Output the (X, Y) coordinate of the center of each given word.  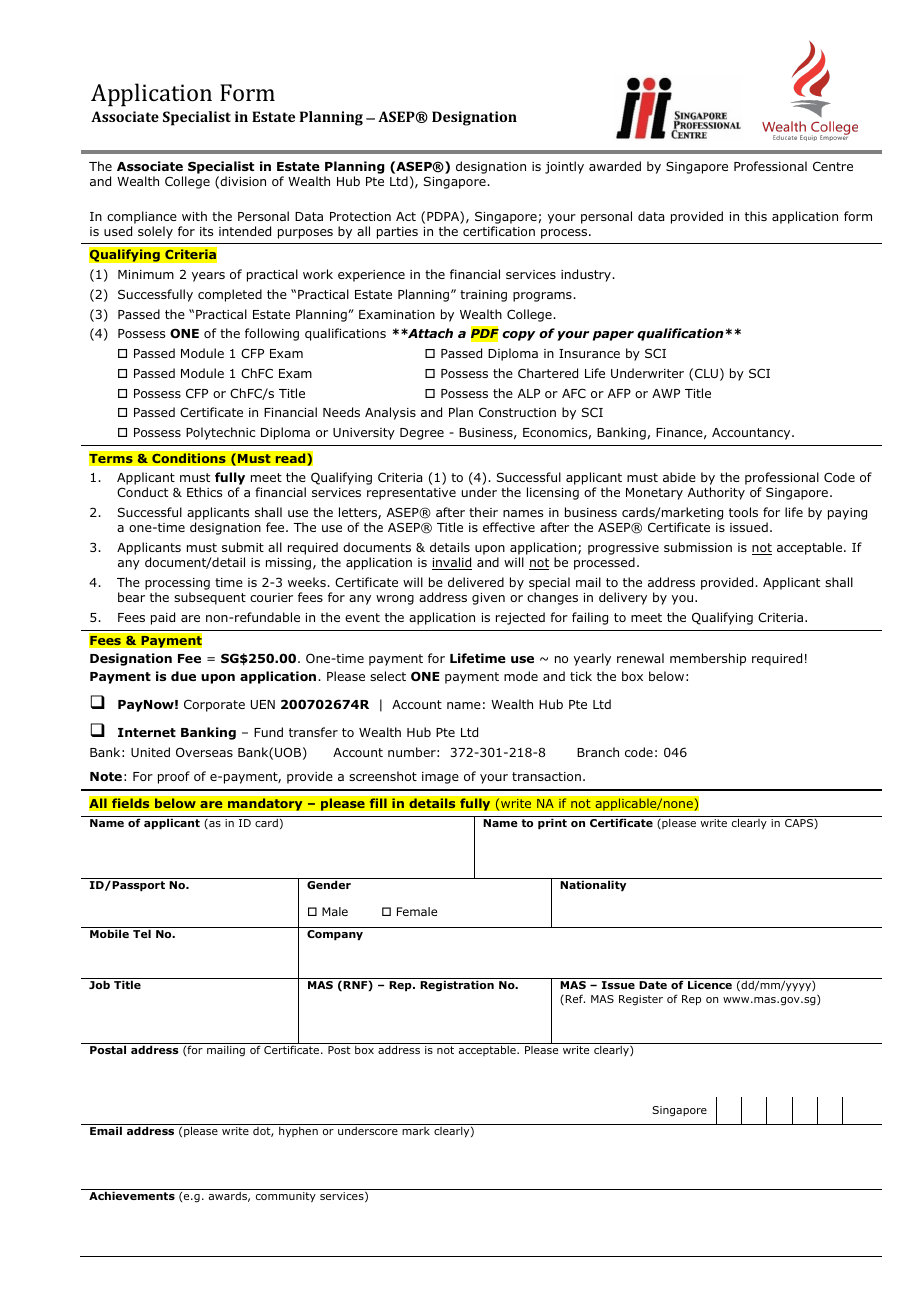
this (756, 216)
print (552, 823)
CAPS (800, 824)
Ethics (204, 492)
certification (499, 231)
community (286, 1197)
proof (174, 777)
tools (743, 512)
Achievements (132, 1195)
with (194, 216)
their (483, 512)
